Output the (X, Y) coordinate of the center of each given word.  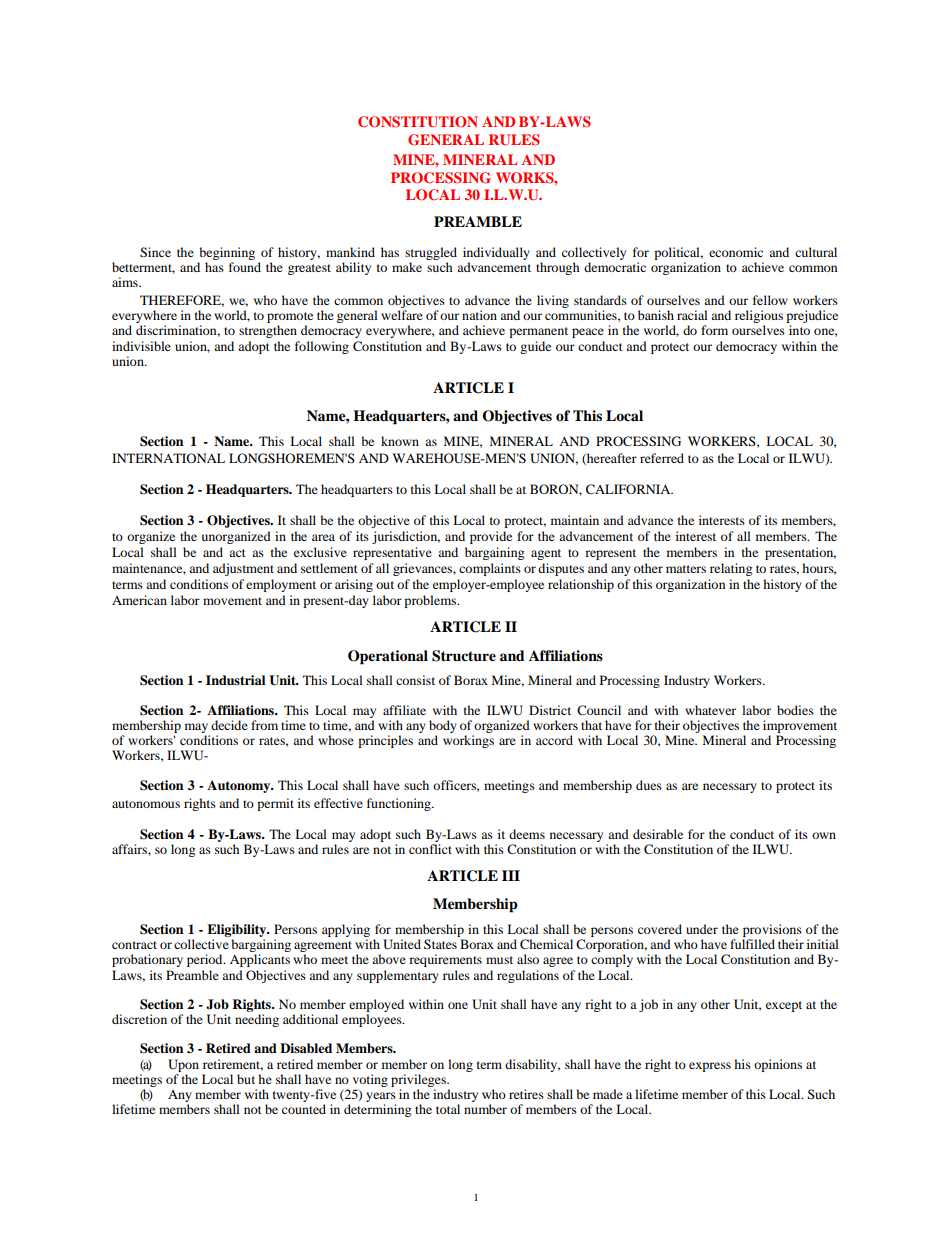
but (246, 1079)
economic (736, 252)
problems (431, 601)
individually (496, 253)
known (400, 441)
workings (468, 741)
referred (662, 458)
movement (232, 601)
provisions (772, 930)
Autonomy (240, 786)
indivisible (141, 346)
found (245, 267)
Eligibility (238, 930)
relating (731, 569)
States (440, 944)
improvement (800, 726)
